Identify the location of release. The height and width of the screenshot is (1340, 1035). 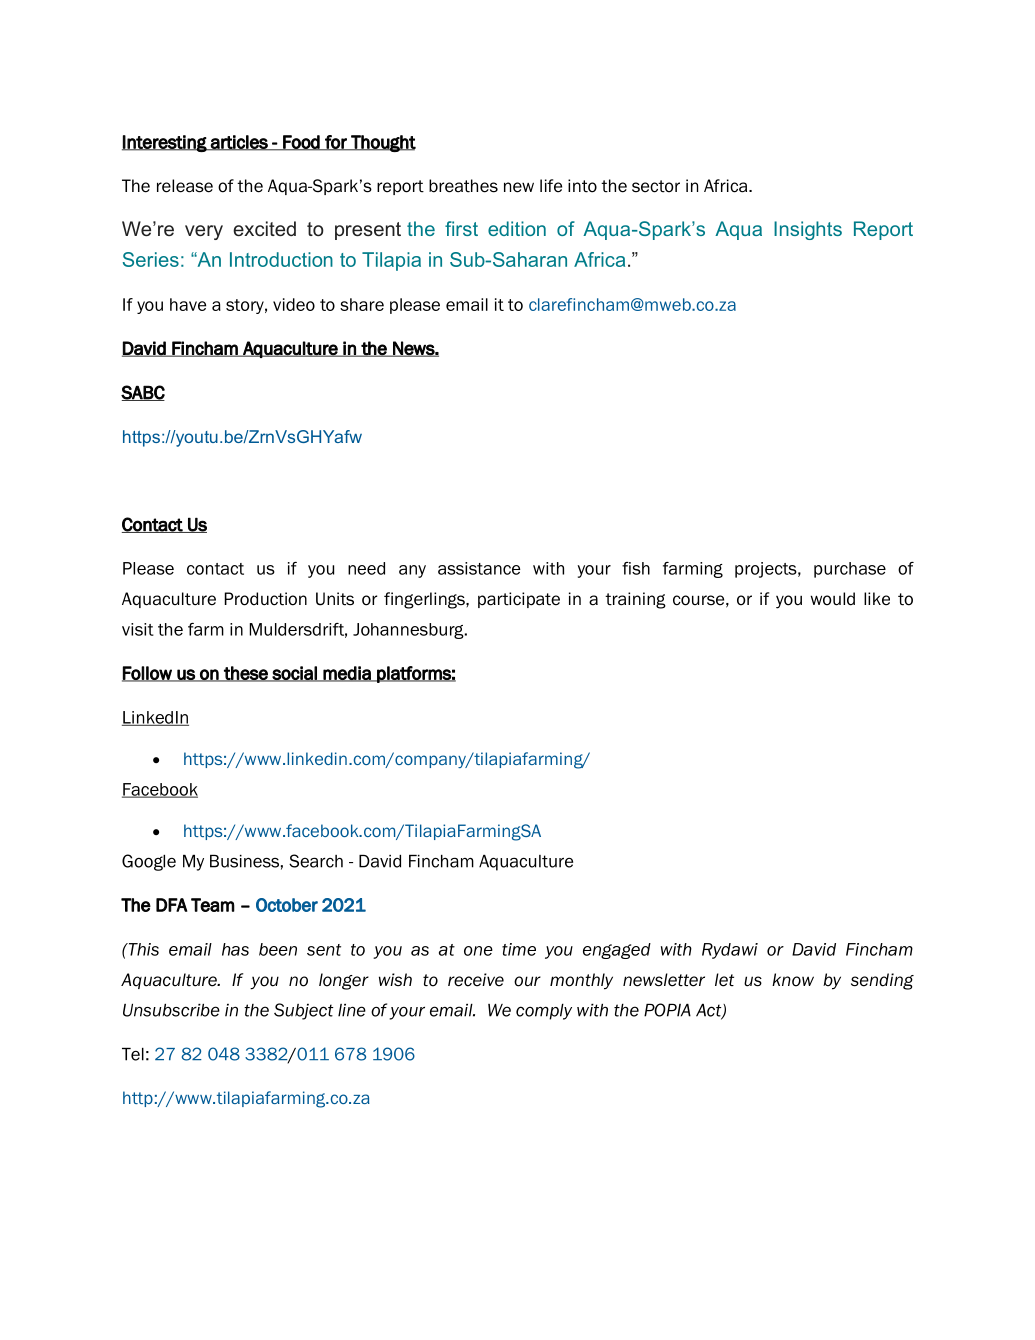
(185, 186).
